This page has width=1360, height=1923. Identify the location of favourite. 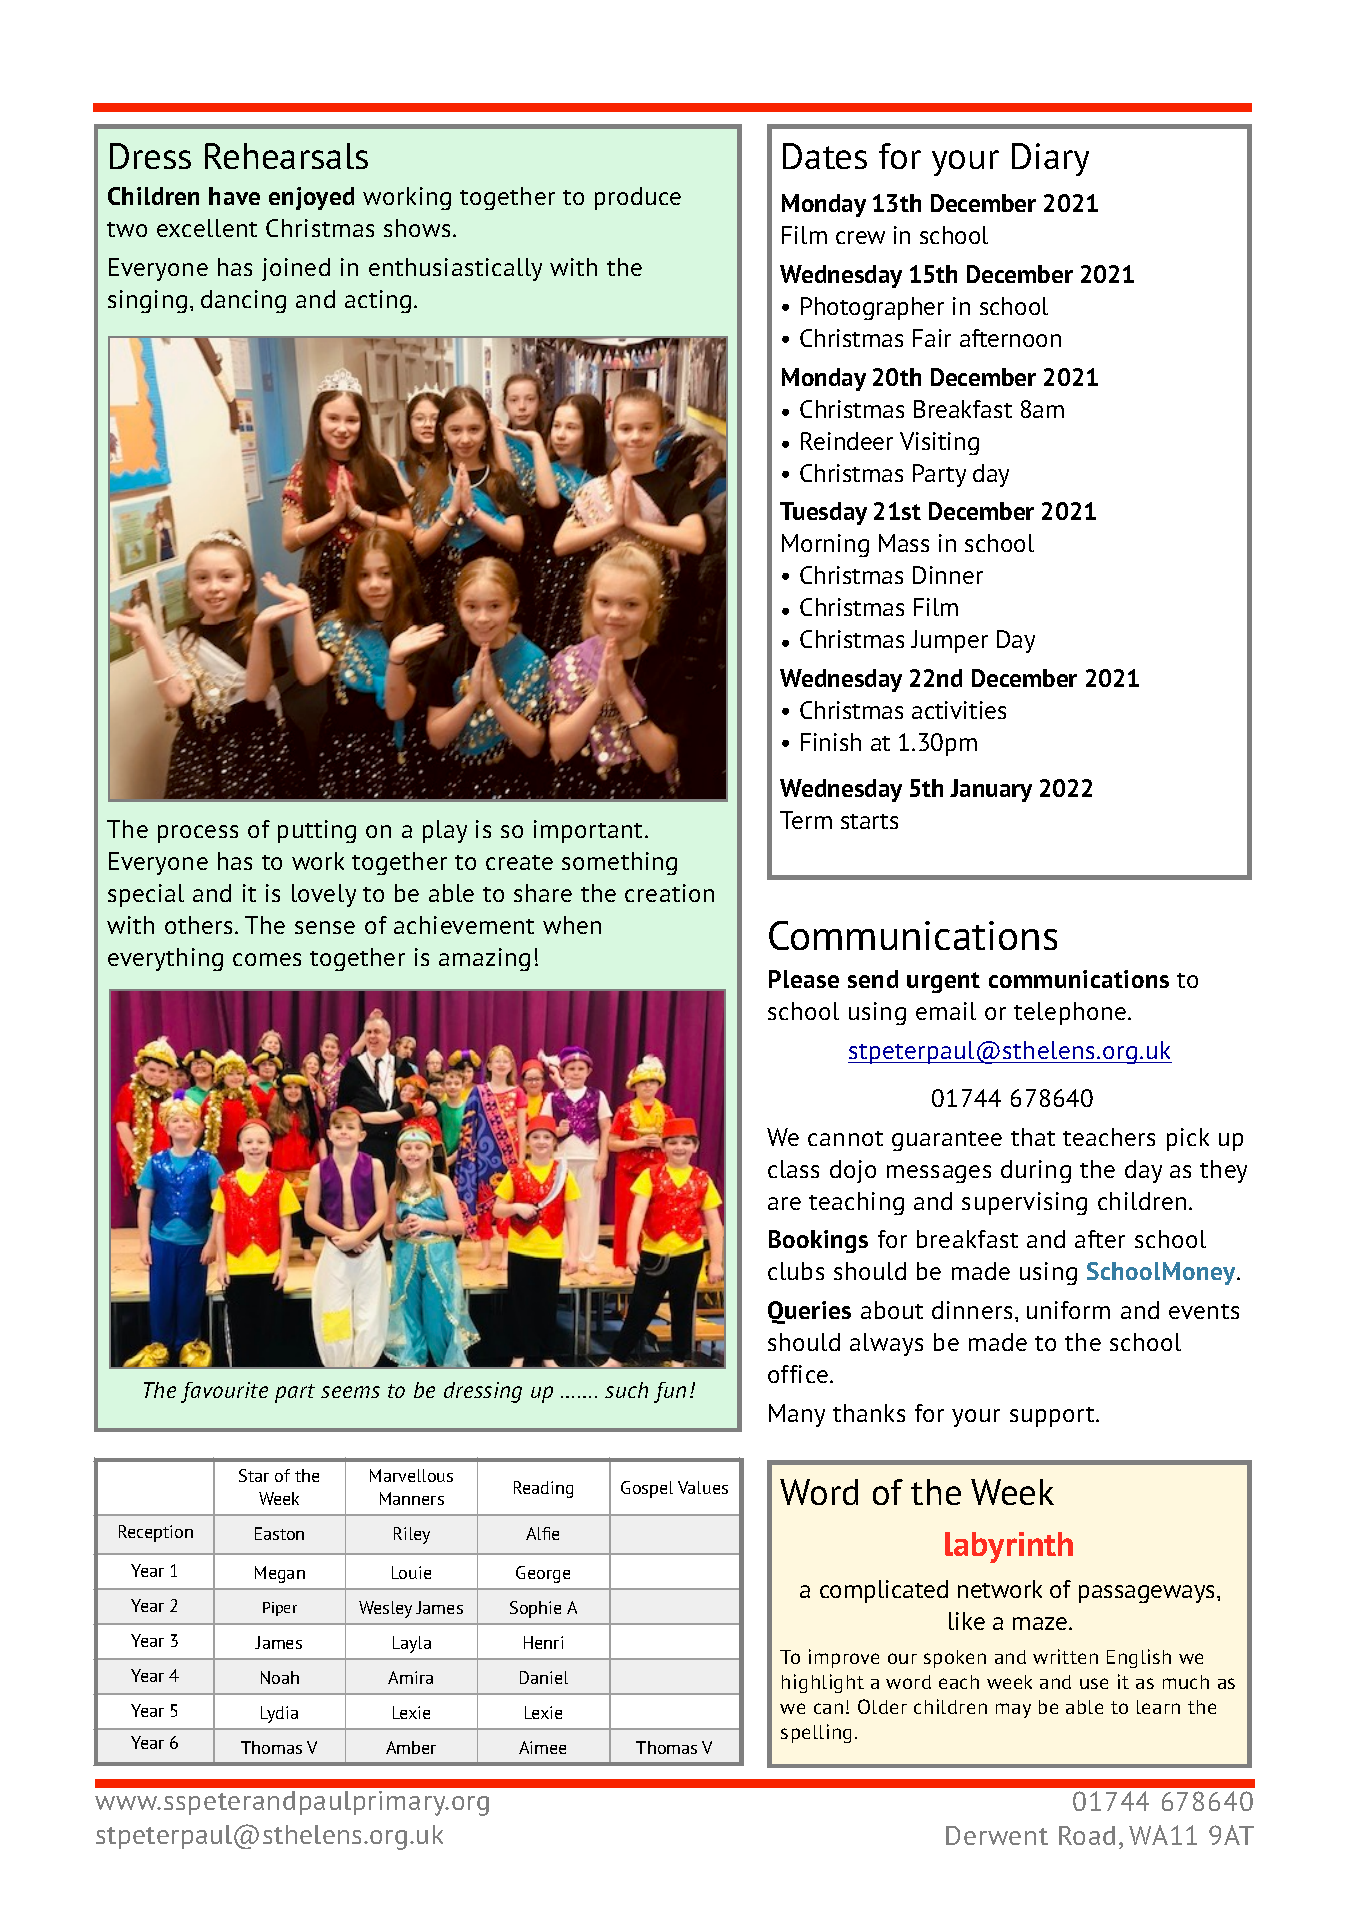
(224, 1392).
